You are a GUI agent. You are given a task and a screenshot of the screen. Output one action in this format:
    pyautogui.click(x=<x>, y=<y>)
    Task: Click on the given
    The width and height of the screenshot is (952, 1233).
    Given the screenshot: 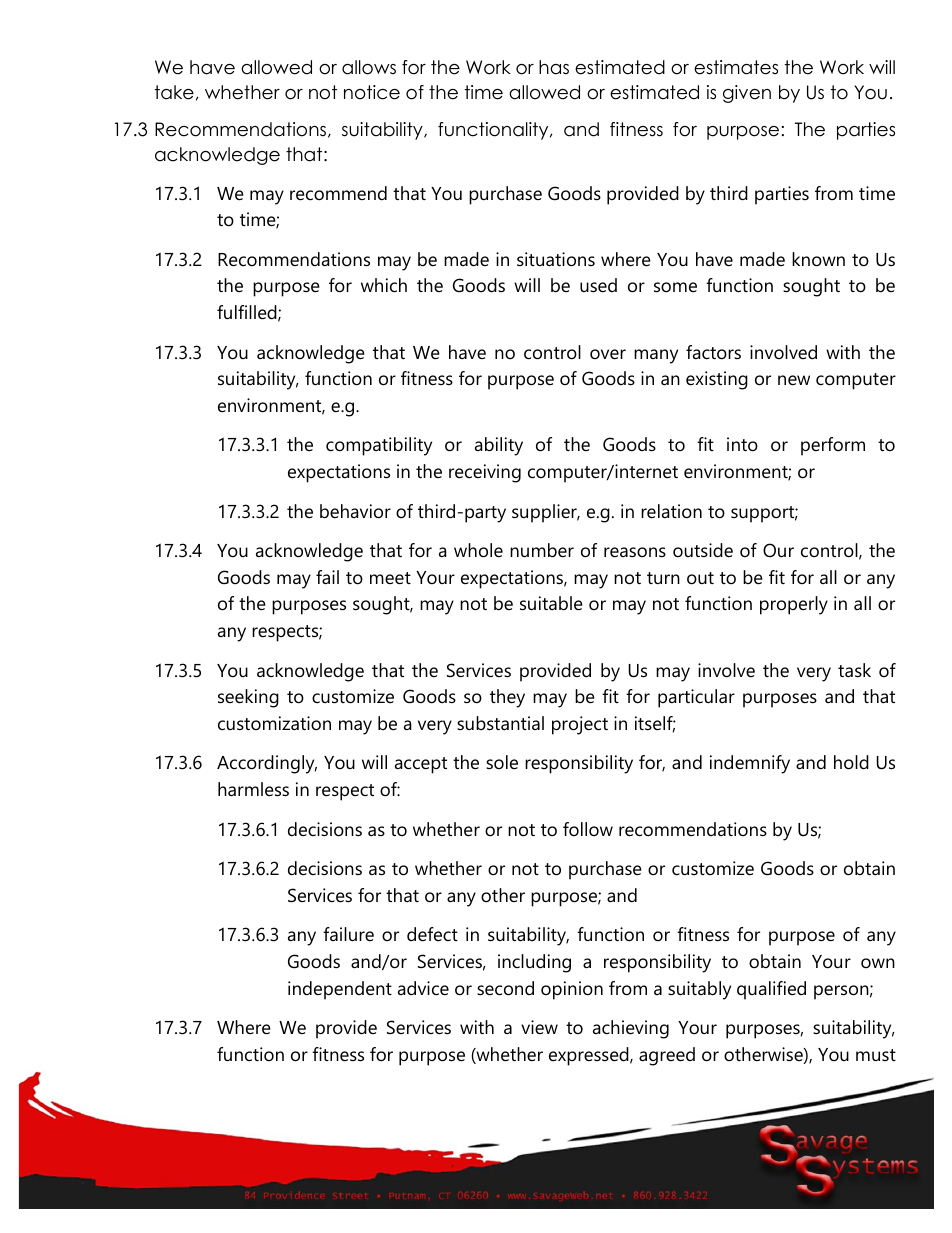 What is the action you would take?
    pyautogui.click(x=747, y=94)
